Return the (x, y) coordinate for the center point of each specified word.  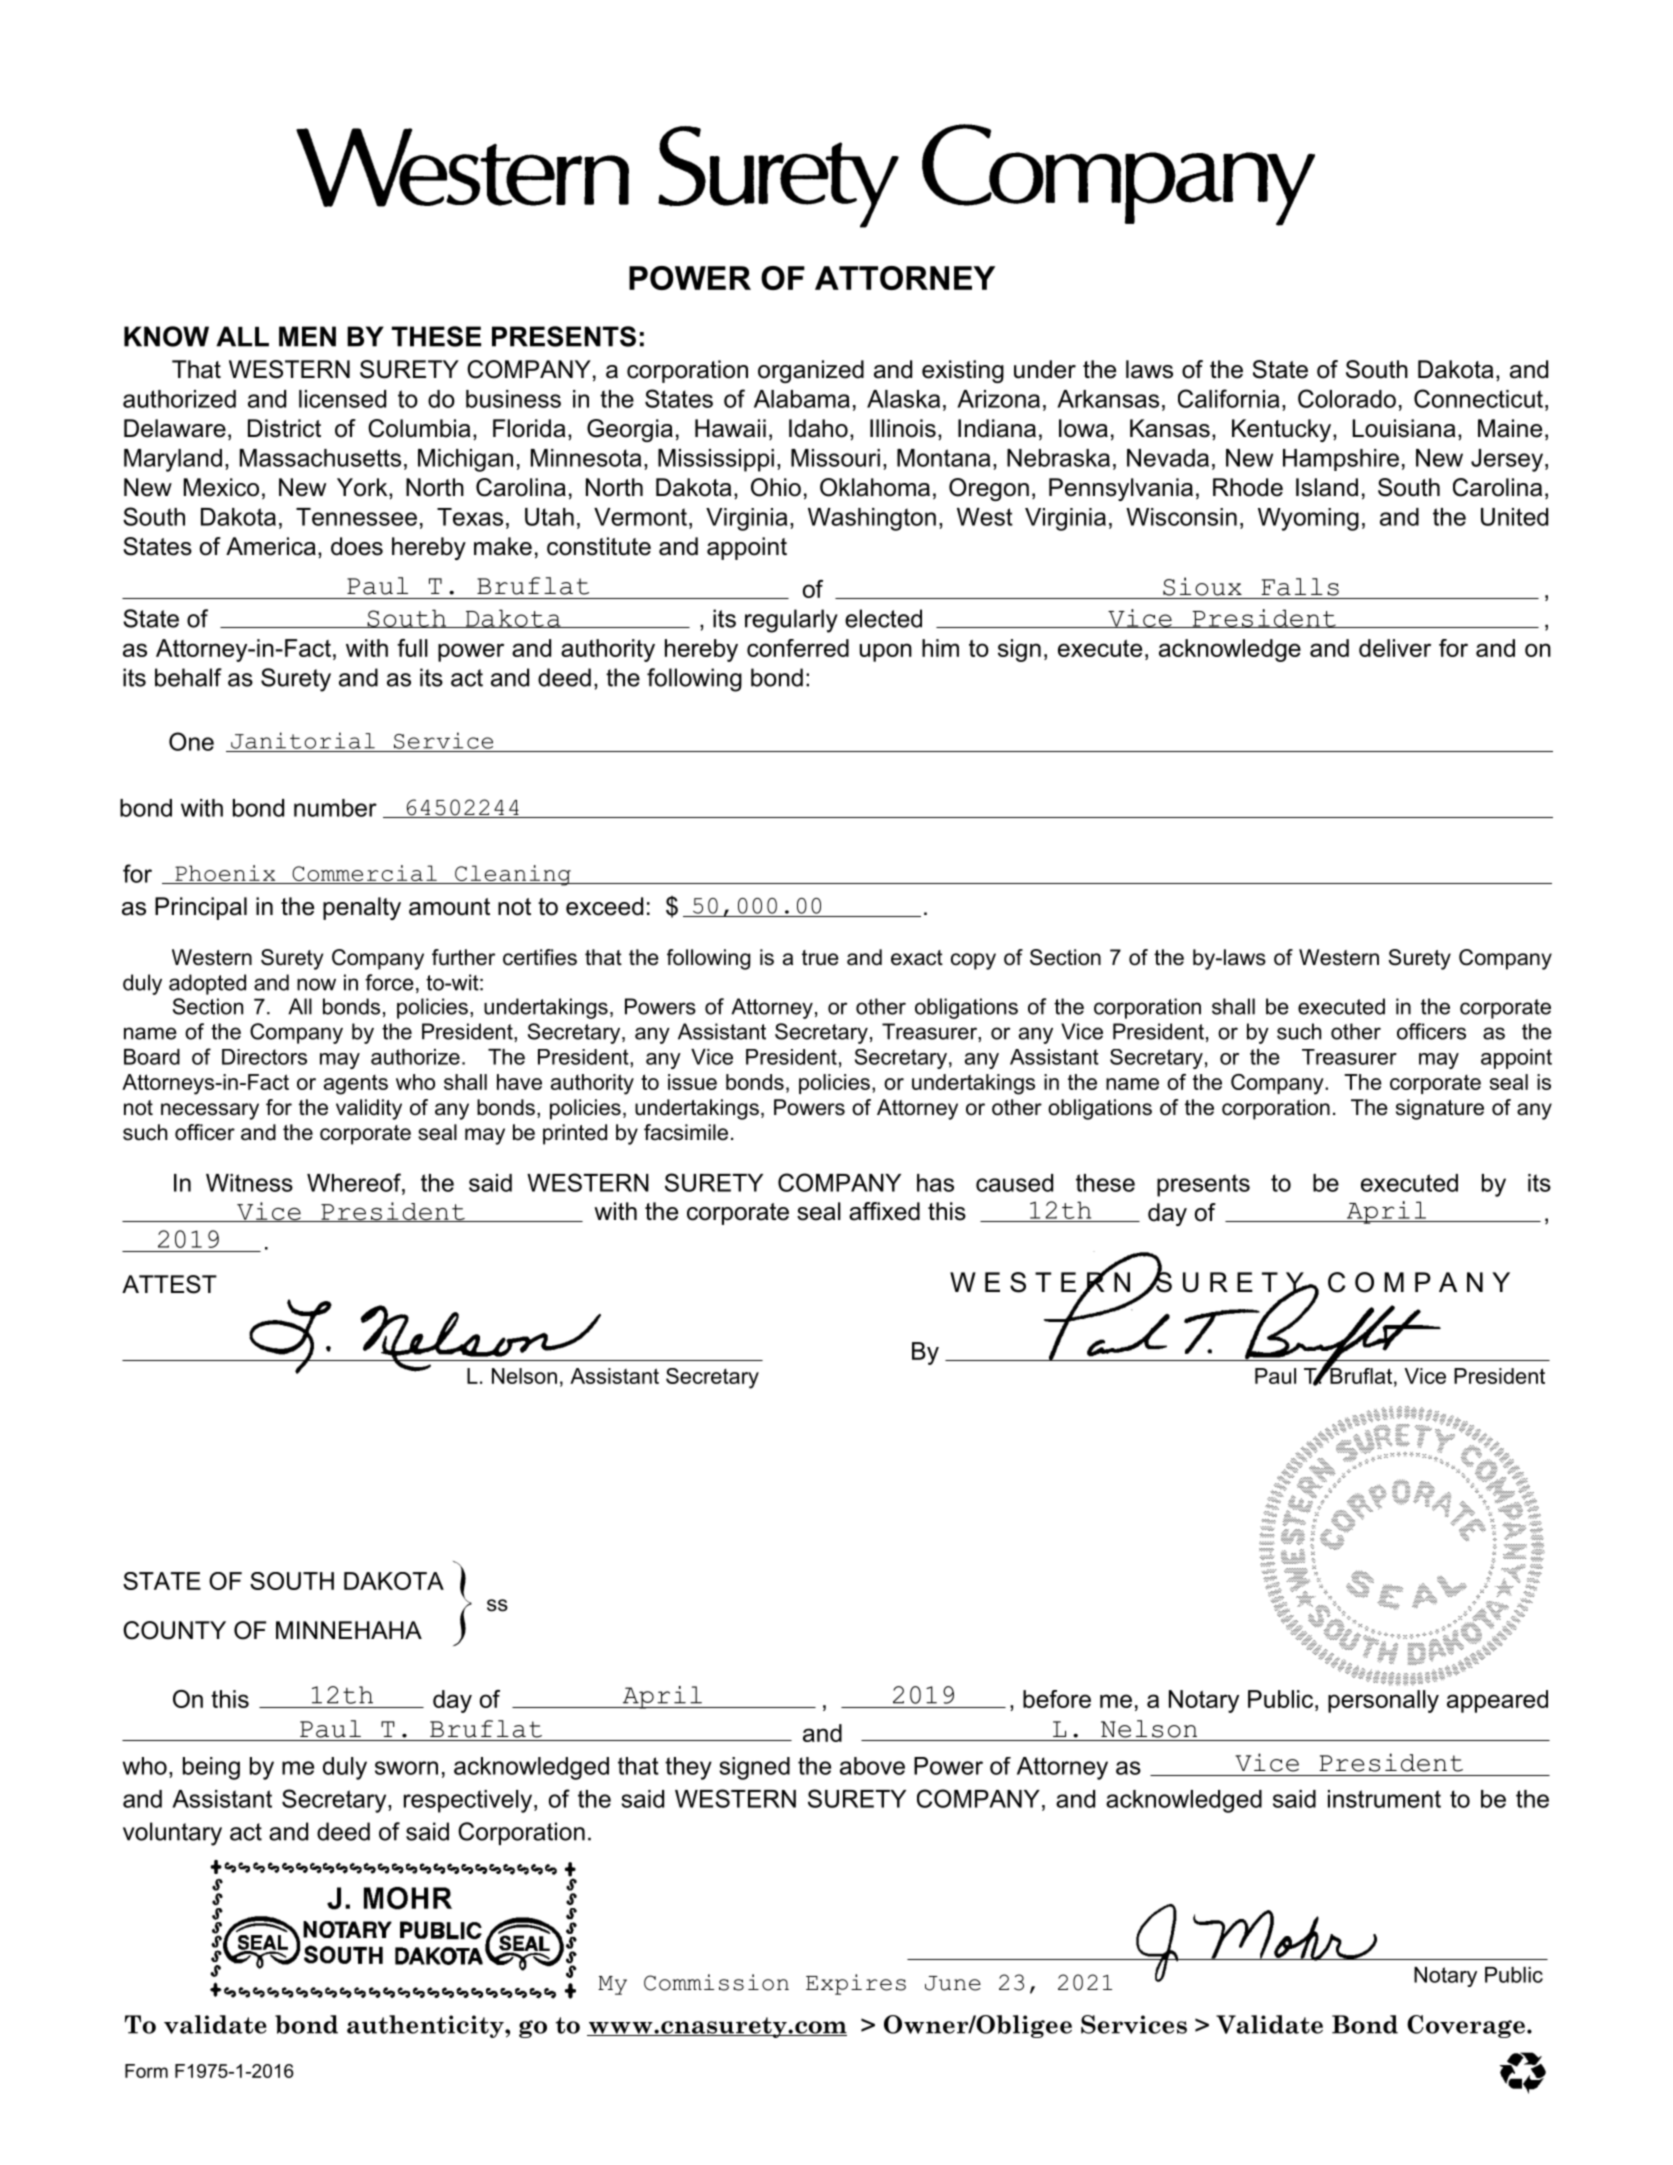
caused (1014, 1183)
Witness (249, 1183)
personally (1383, 1701)
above (872, 1766)
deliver (1395, 648)
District (284, 428)
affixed (884, 1211)
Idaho (818, 428)
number (335, 808)
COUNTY (174, 1630)
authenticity (426, 2026)
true (820, 958)
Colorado (1347, 398)
